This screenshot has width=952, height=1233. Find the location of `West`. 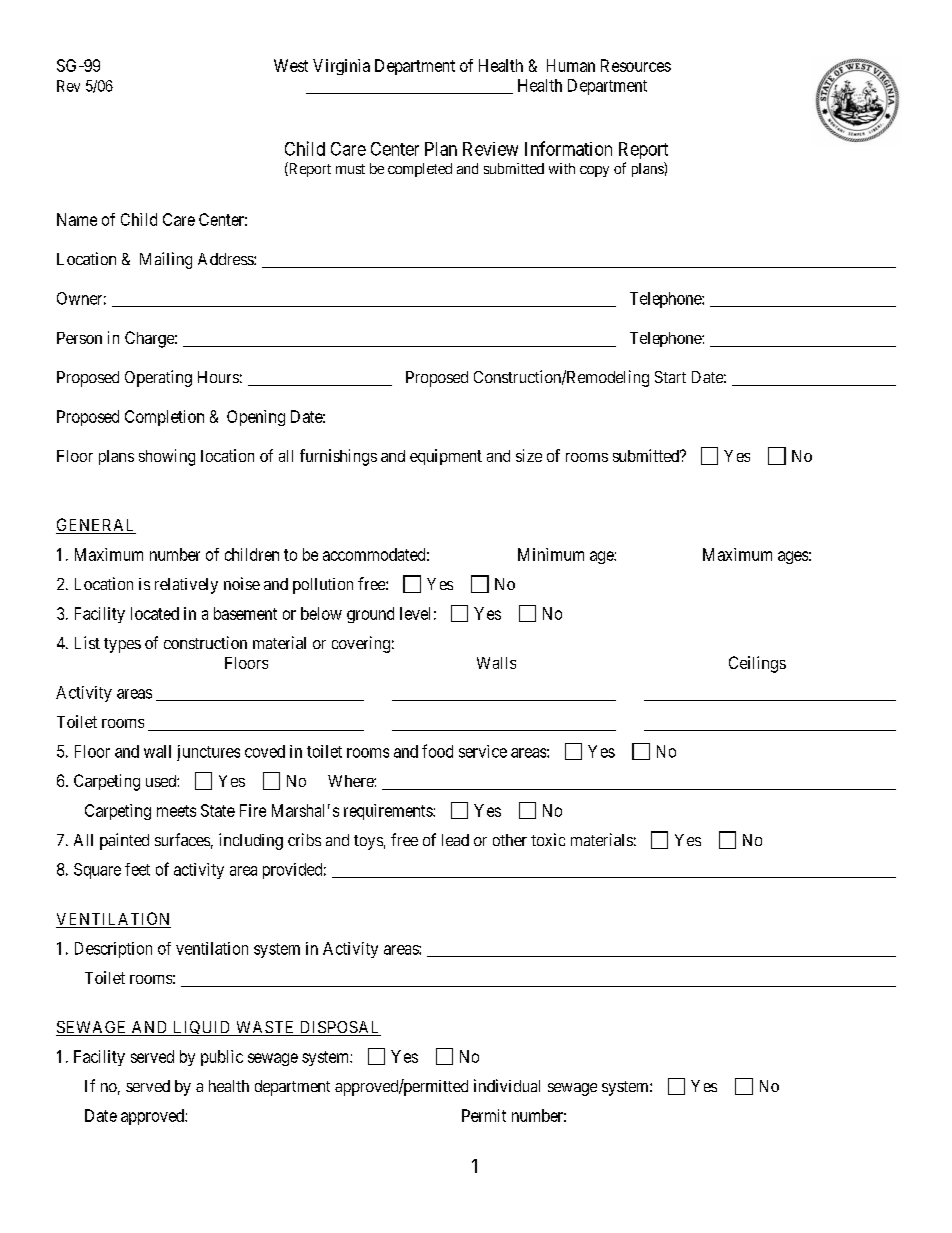

West is located at coordinates (291, 65).
